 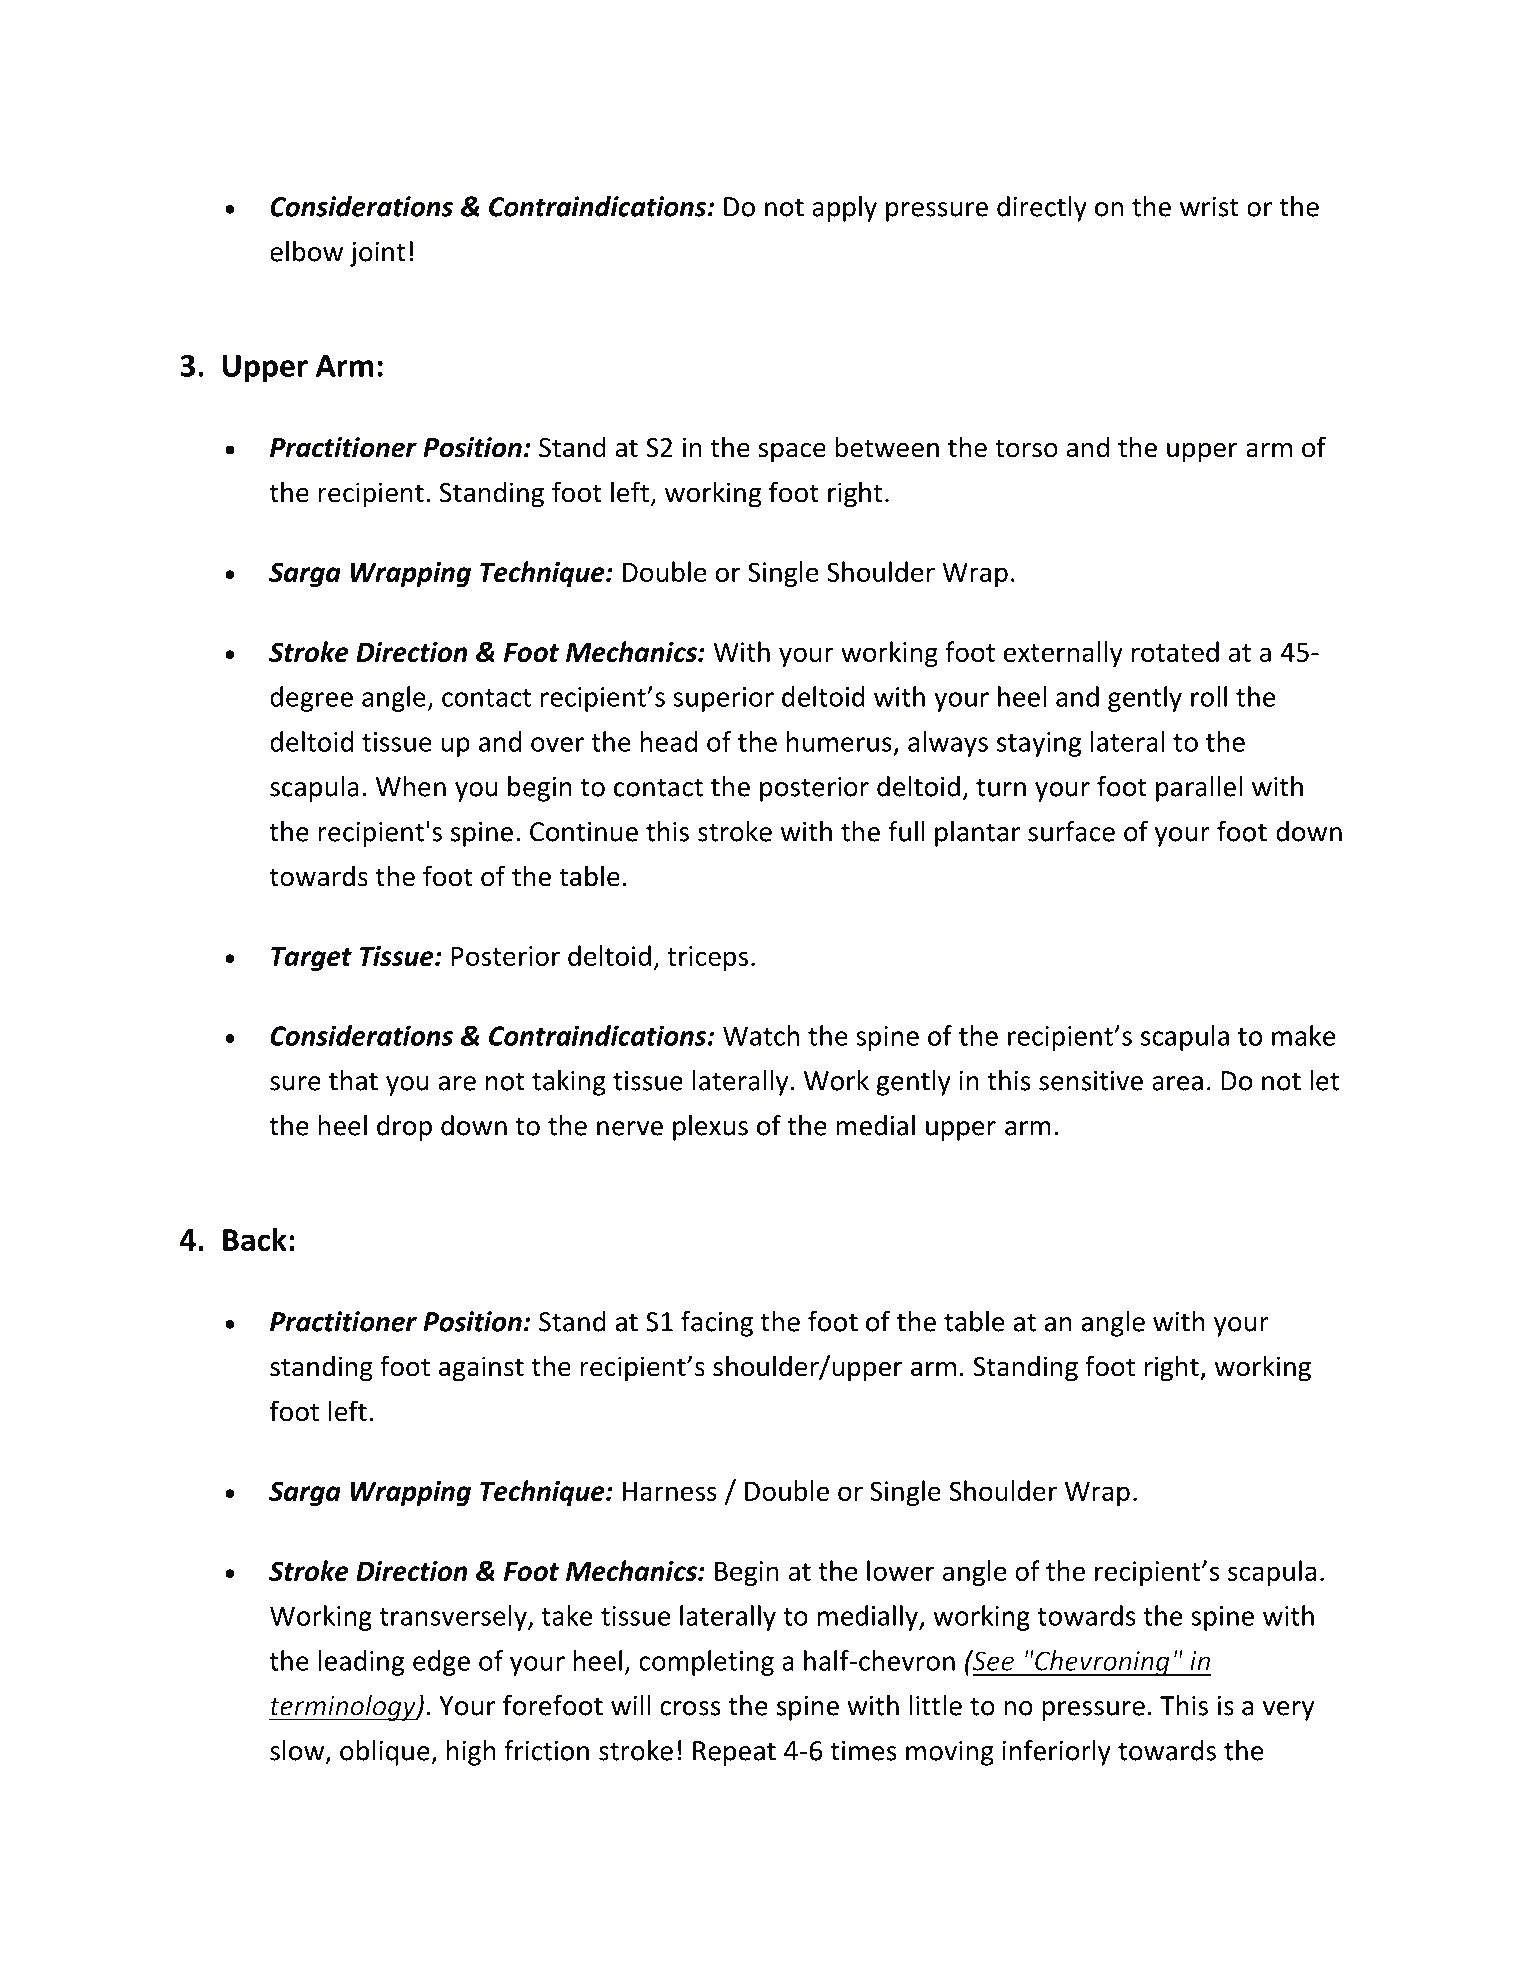 I want to click on Watch, so click(x=761, y=1035).
